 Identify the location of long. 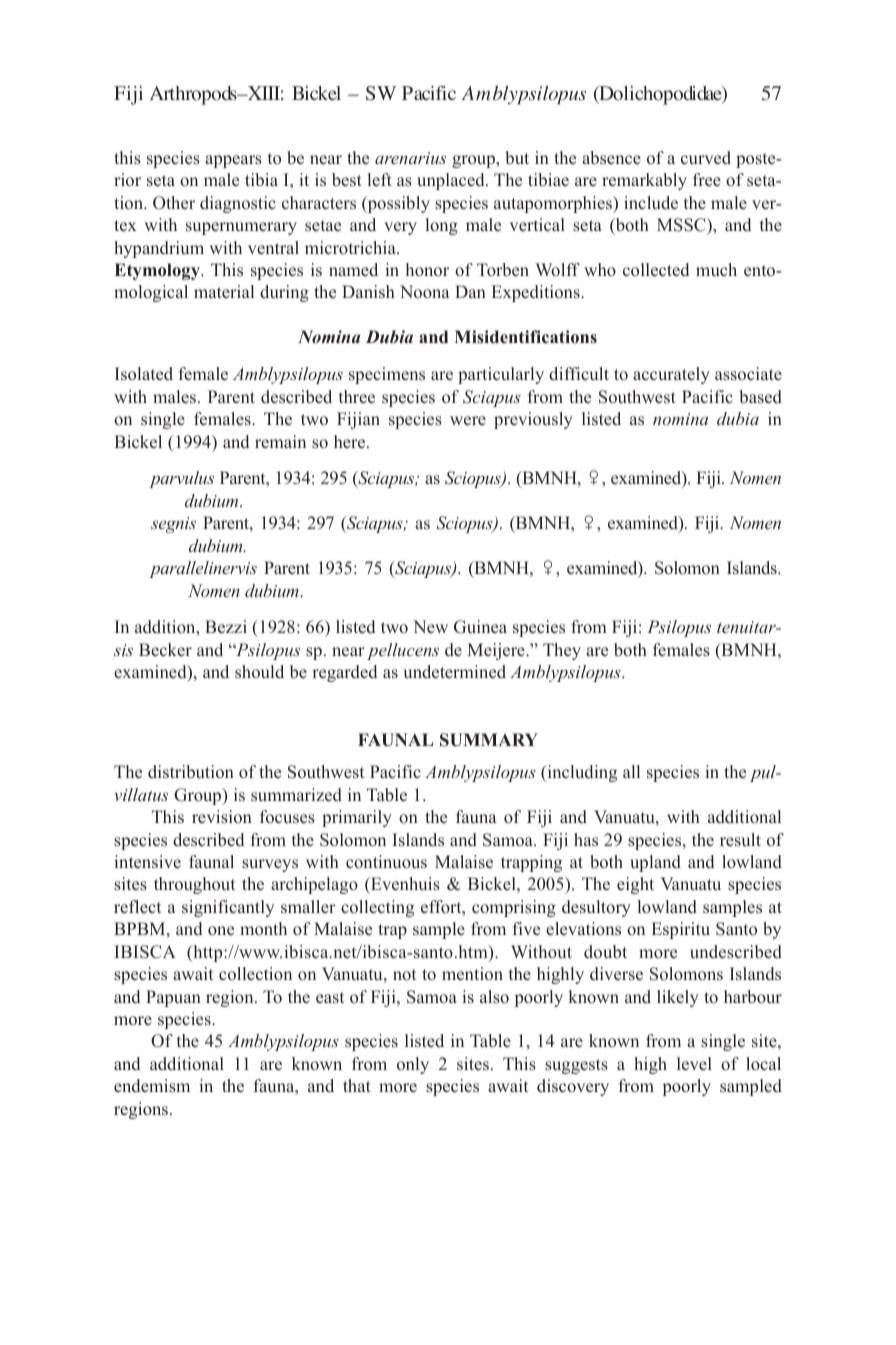
(442, 226).
